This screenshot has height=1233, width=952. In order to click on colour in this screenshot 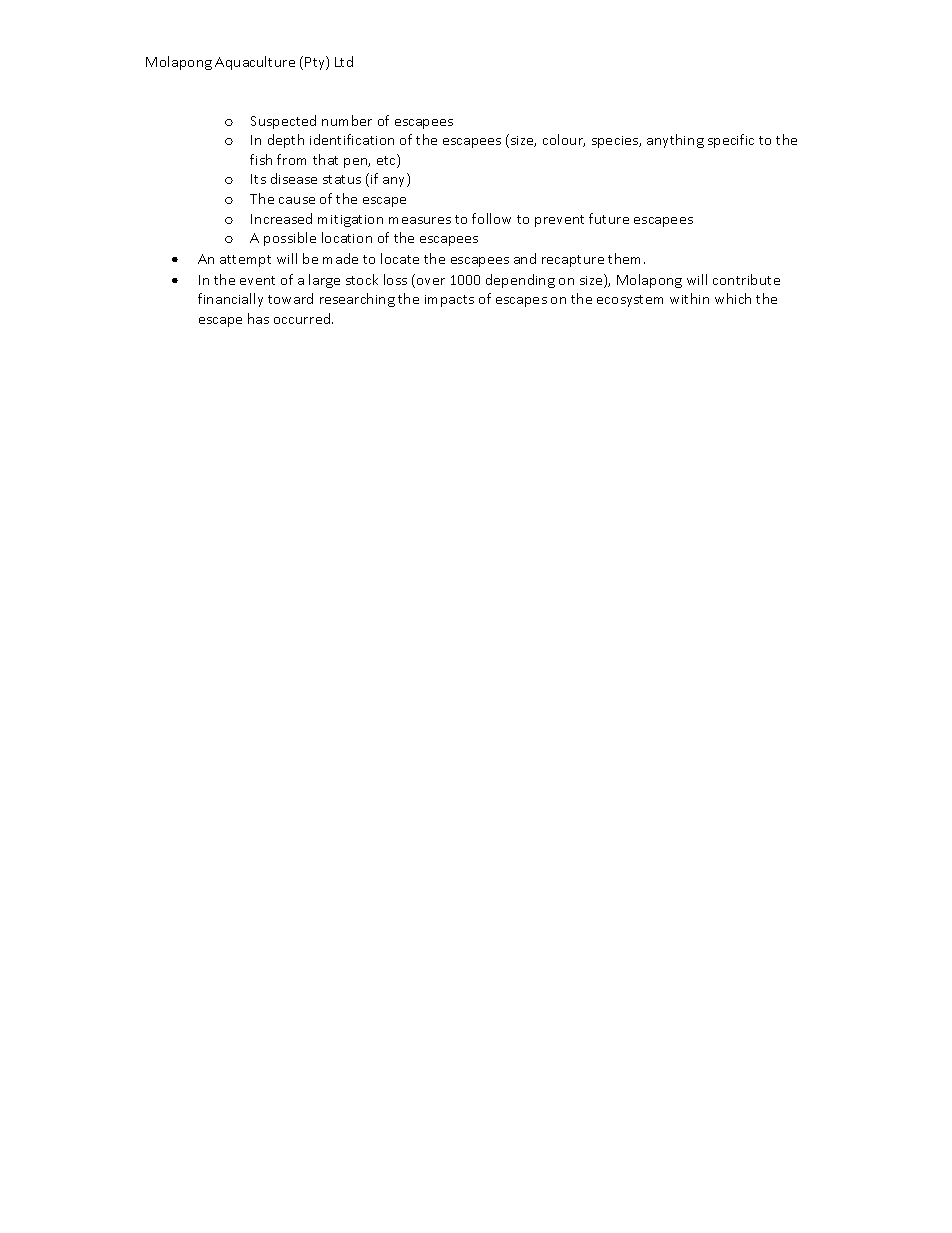, I will do `click(564, 140)`.
